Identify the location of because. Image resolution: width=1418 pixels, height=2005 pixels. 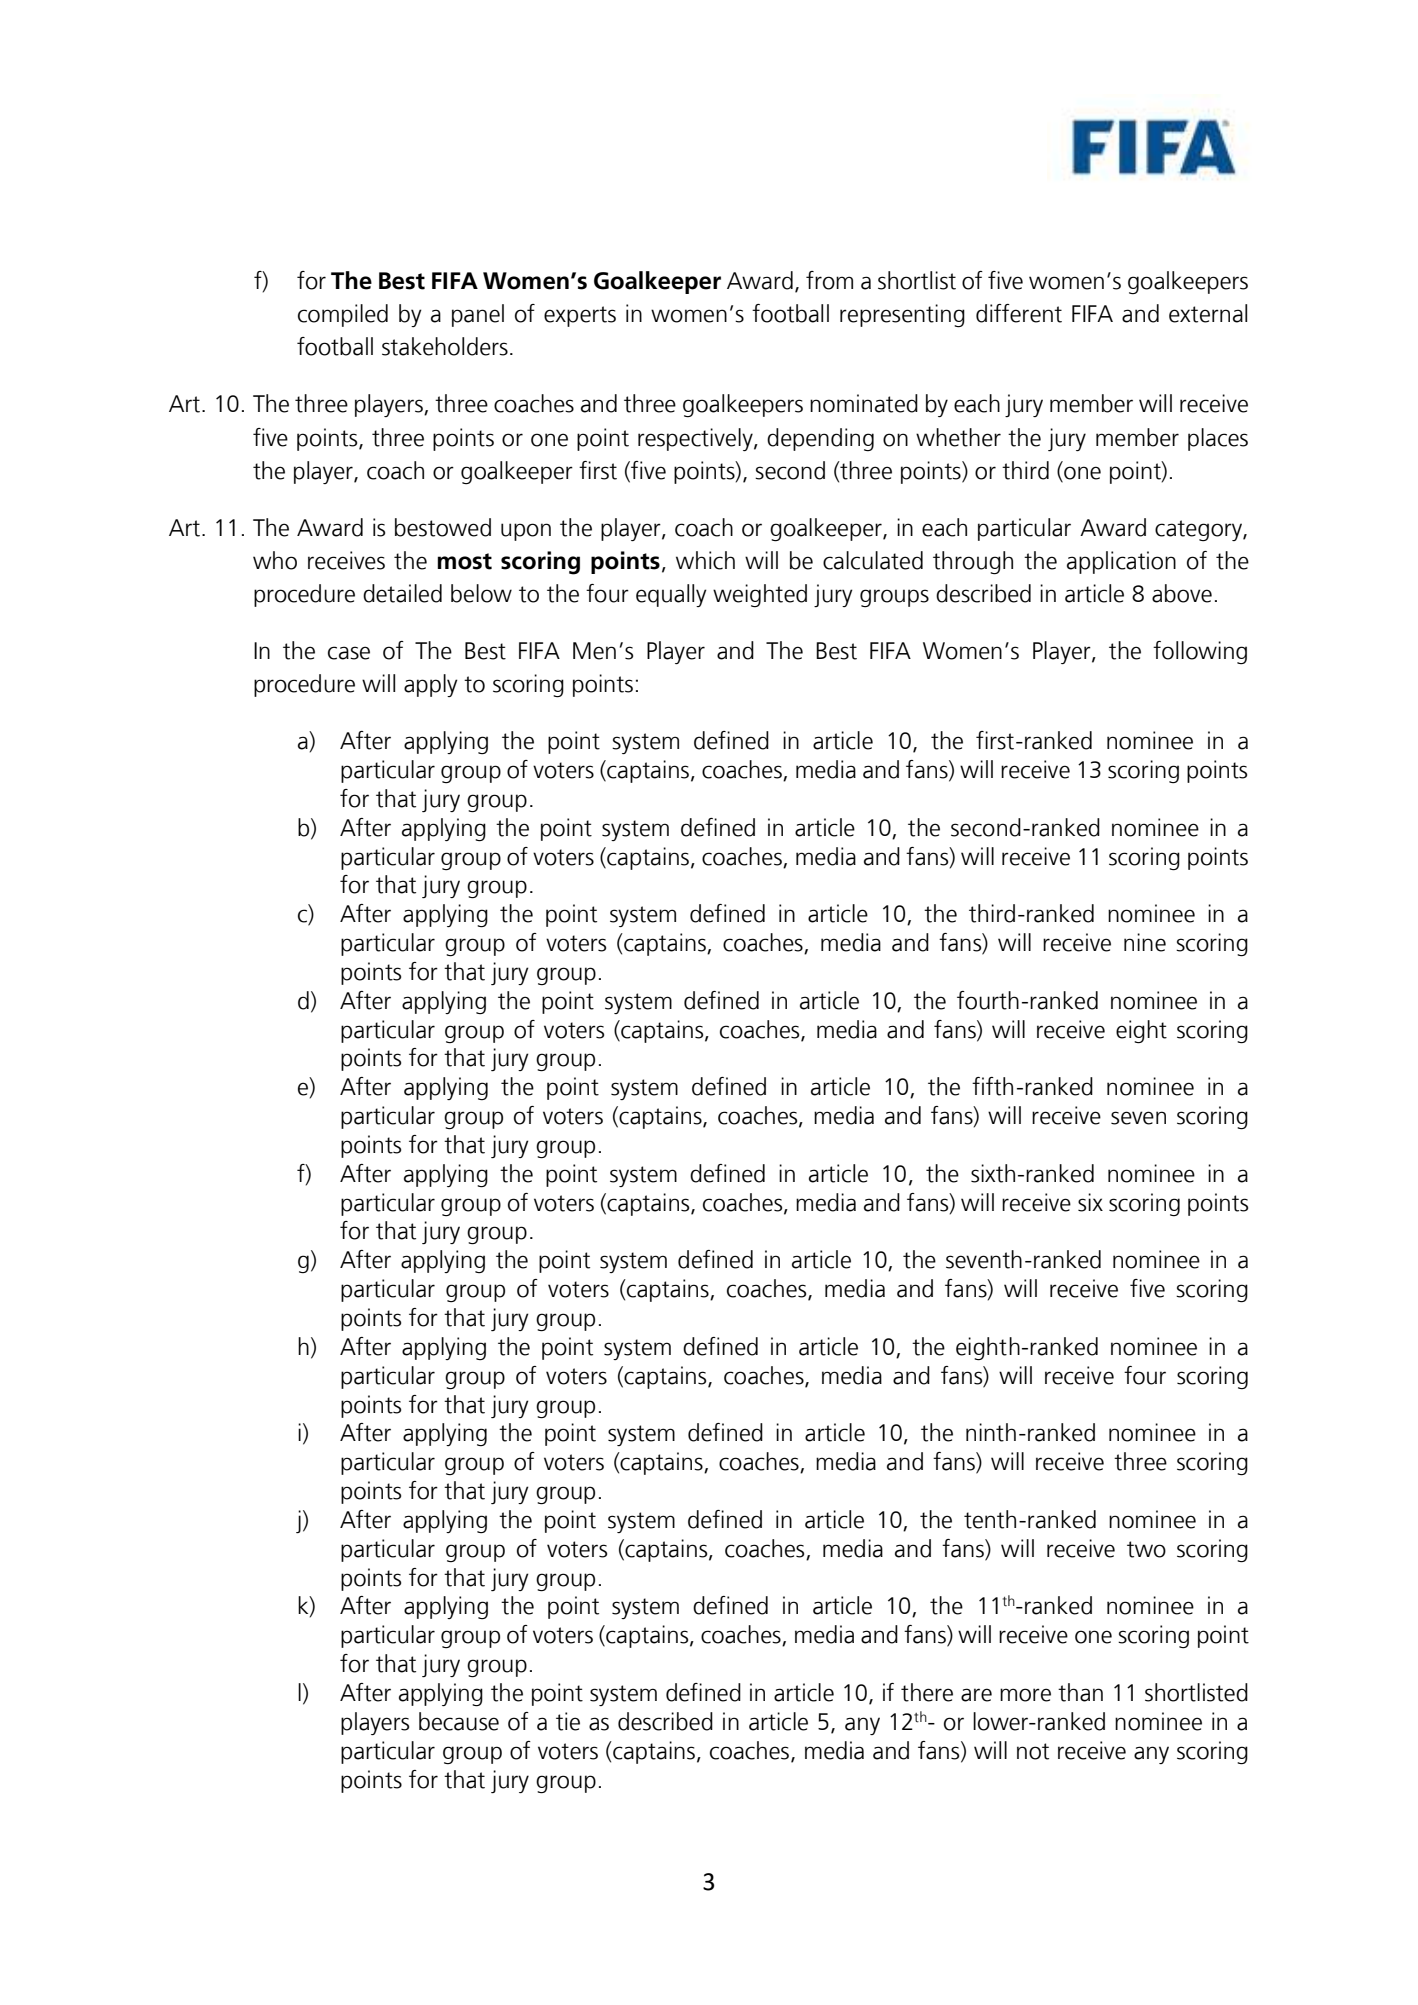
(459, 1721).
